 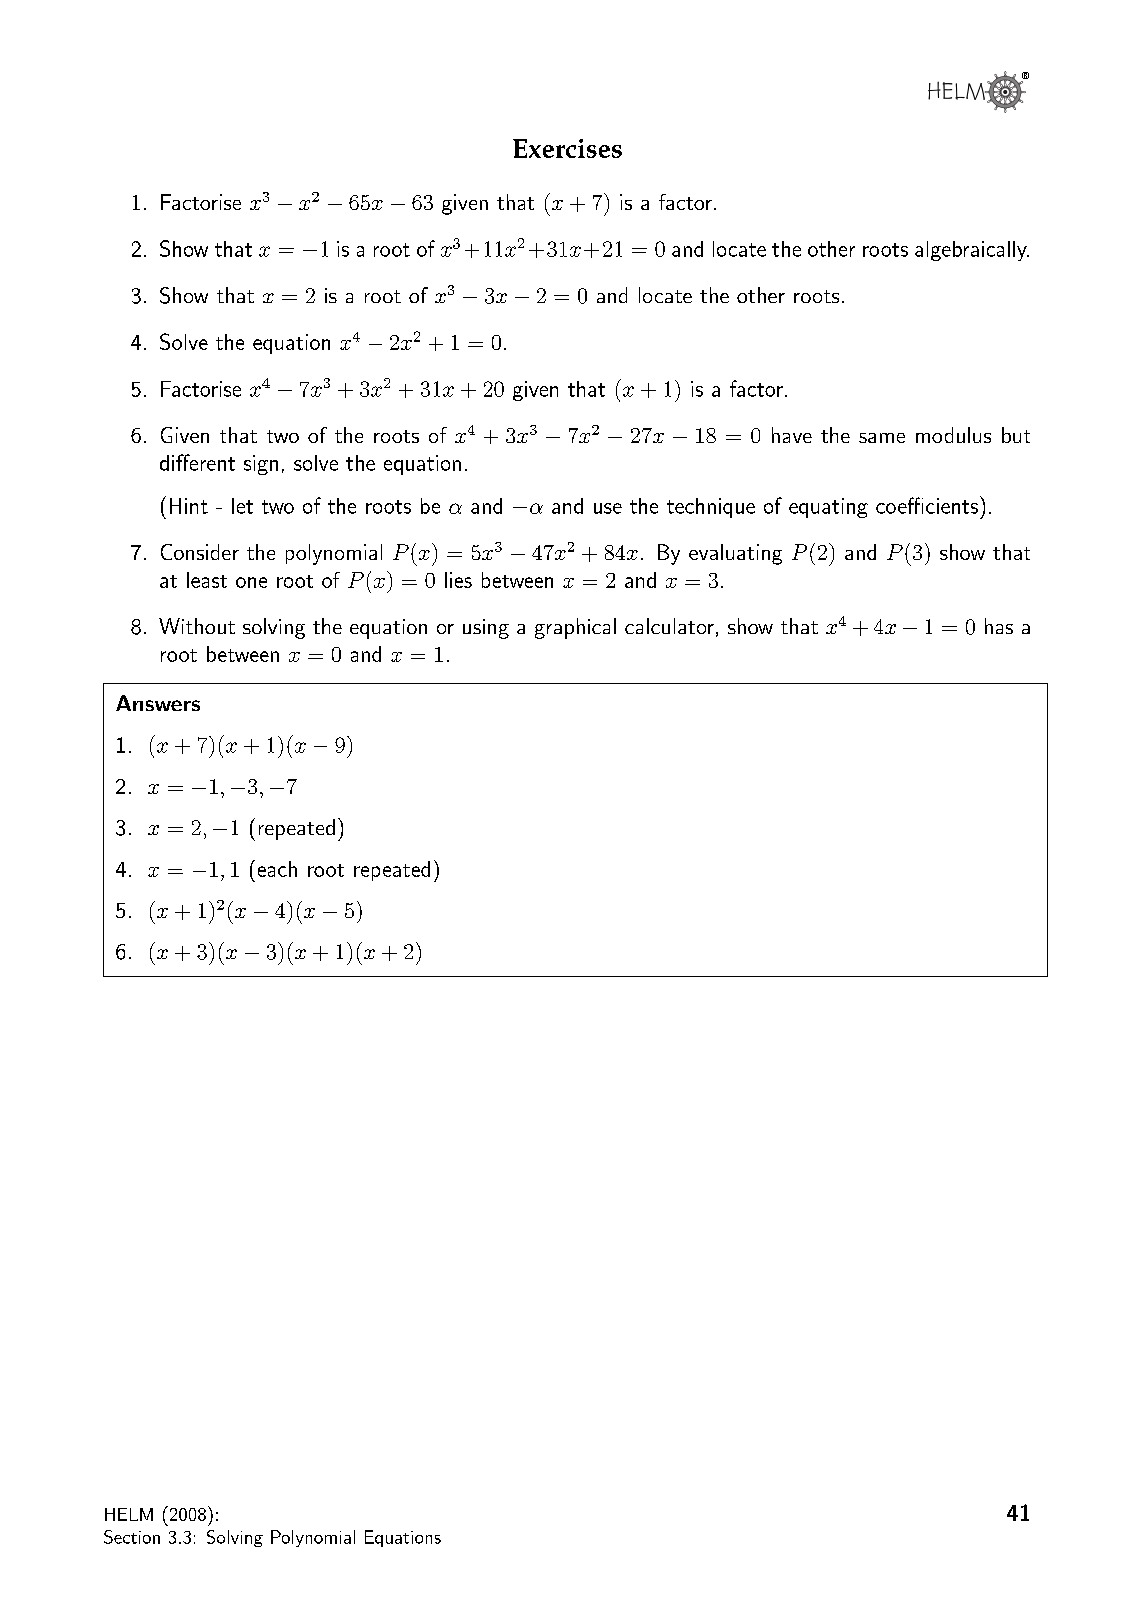 I want to click on algebraically, so click(x=972, y=251).
